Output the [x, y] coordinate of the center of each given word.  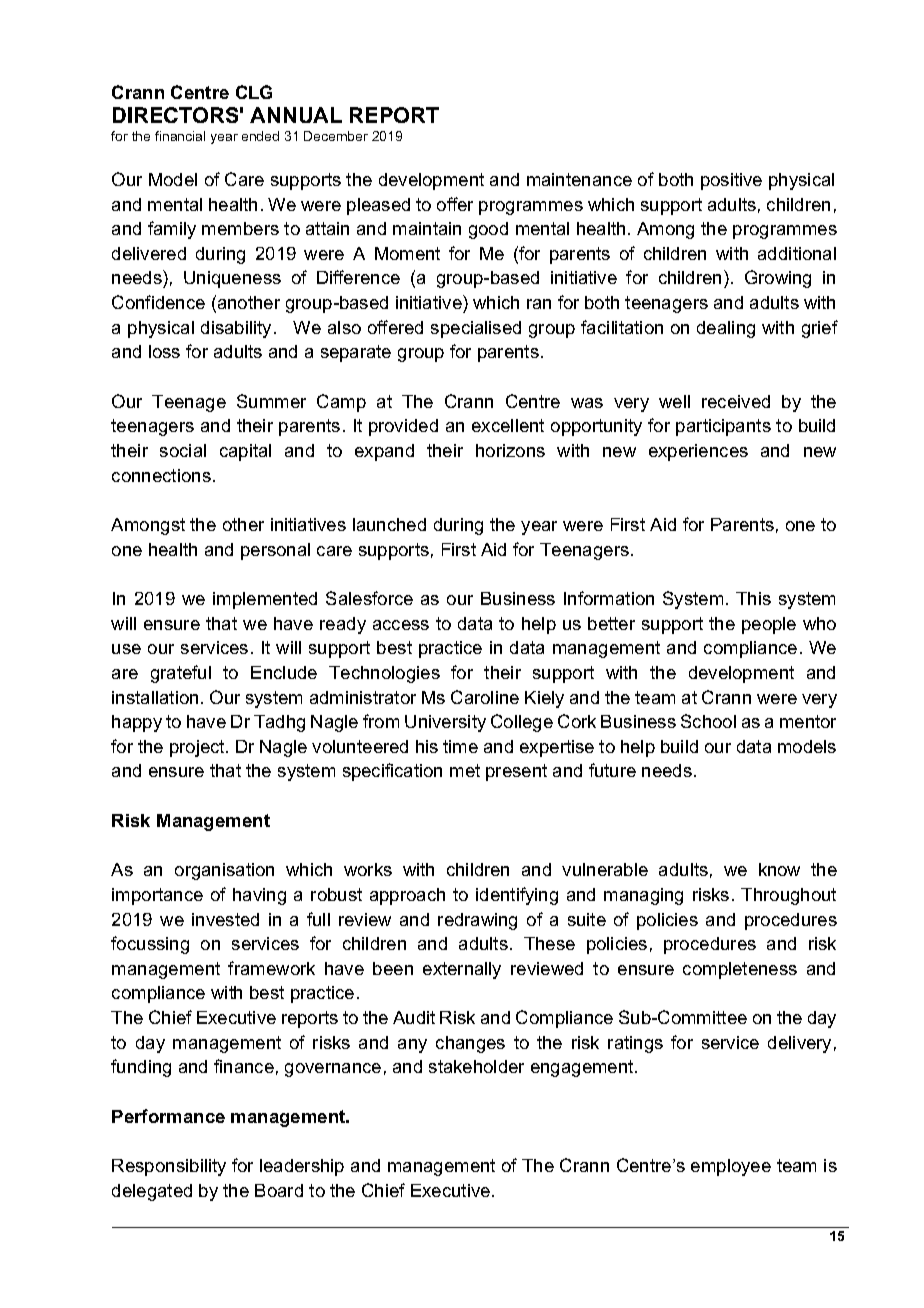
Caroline [485, 697]
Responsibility [169, 1167]
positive [731, 181]
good [488, 230]
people [769, 625]
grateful [181, 674]
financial [180, 136]
